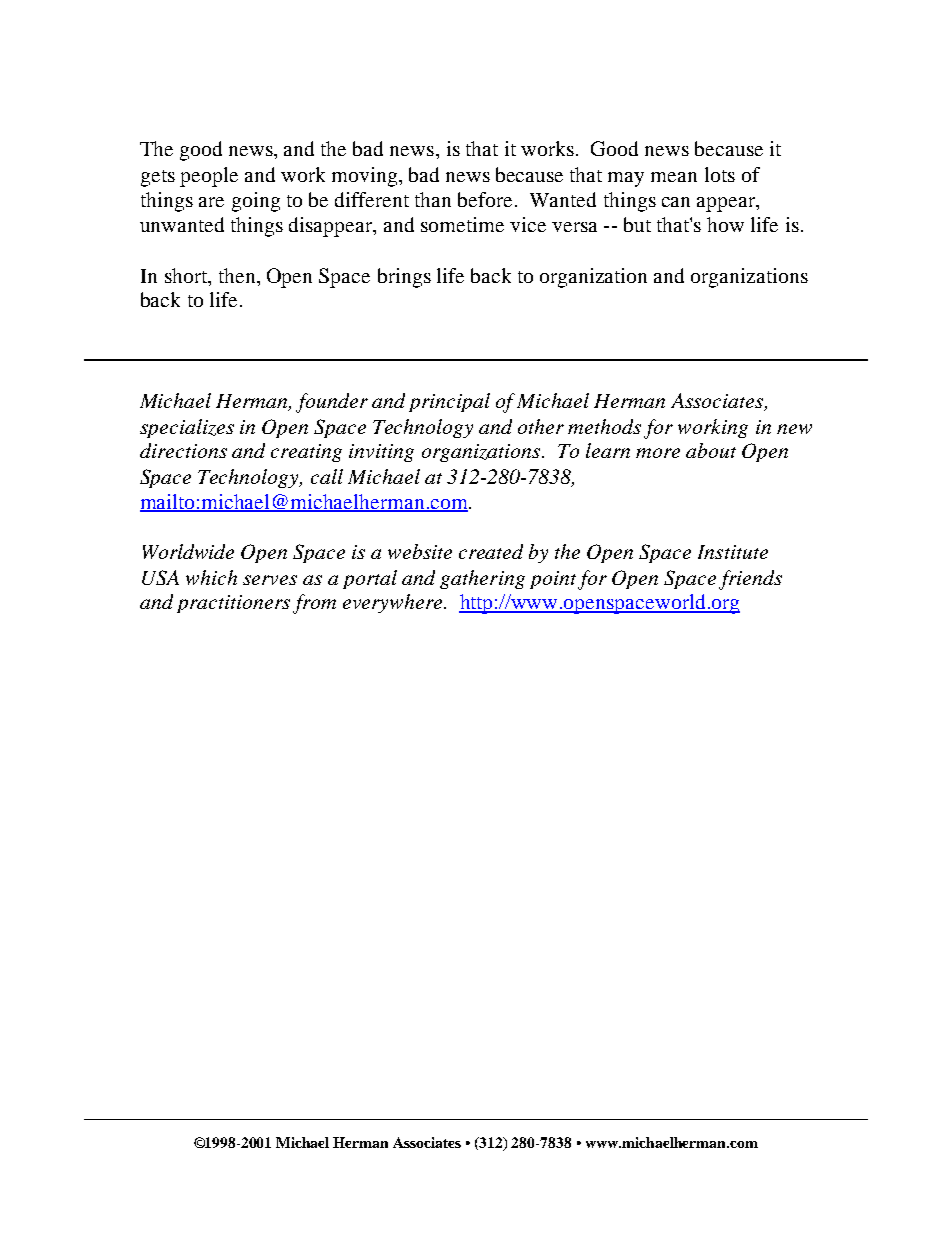 This screenshot has width=952, height=1233. Describe the element at coordinates (449, 402) in the screenshot. I see `principal` at that location.
